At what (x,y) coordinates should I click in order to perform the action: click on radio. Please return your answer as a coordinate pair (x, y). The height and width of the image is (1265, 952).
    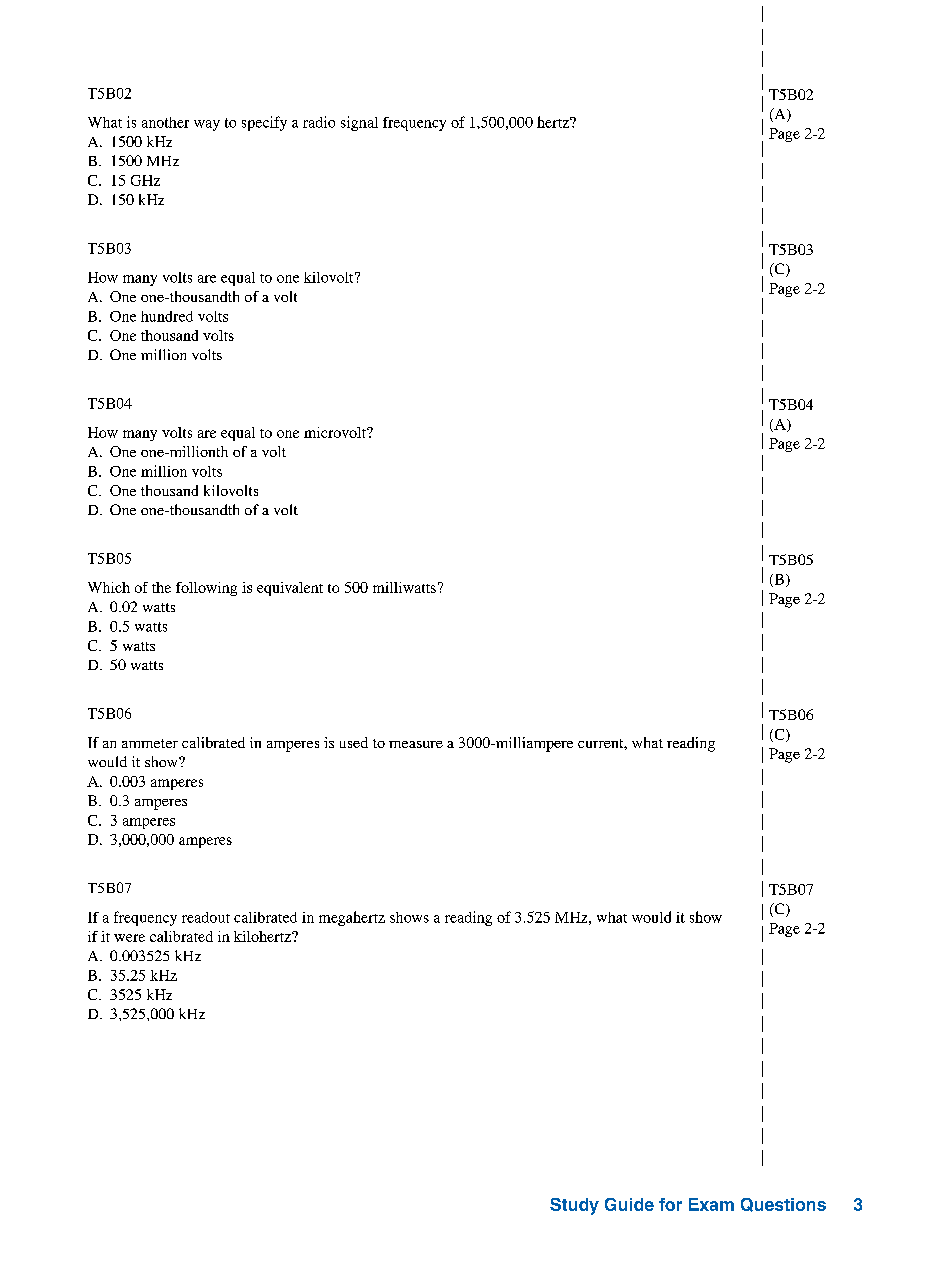
    Looking at the image, I should click on (319, 122).
